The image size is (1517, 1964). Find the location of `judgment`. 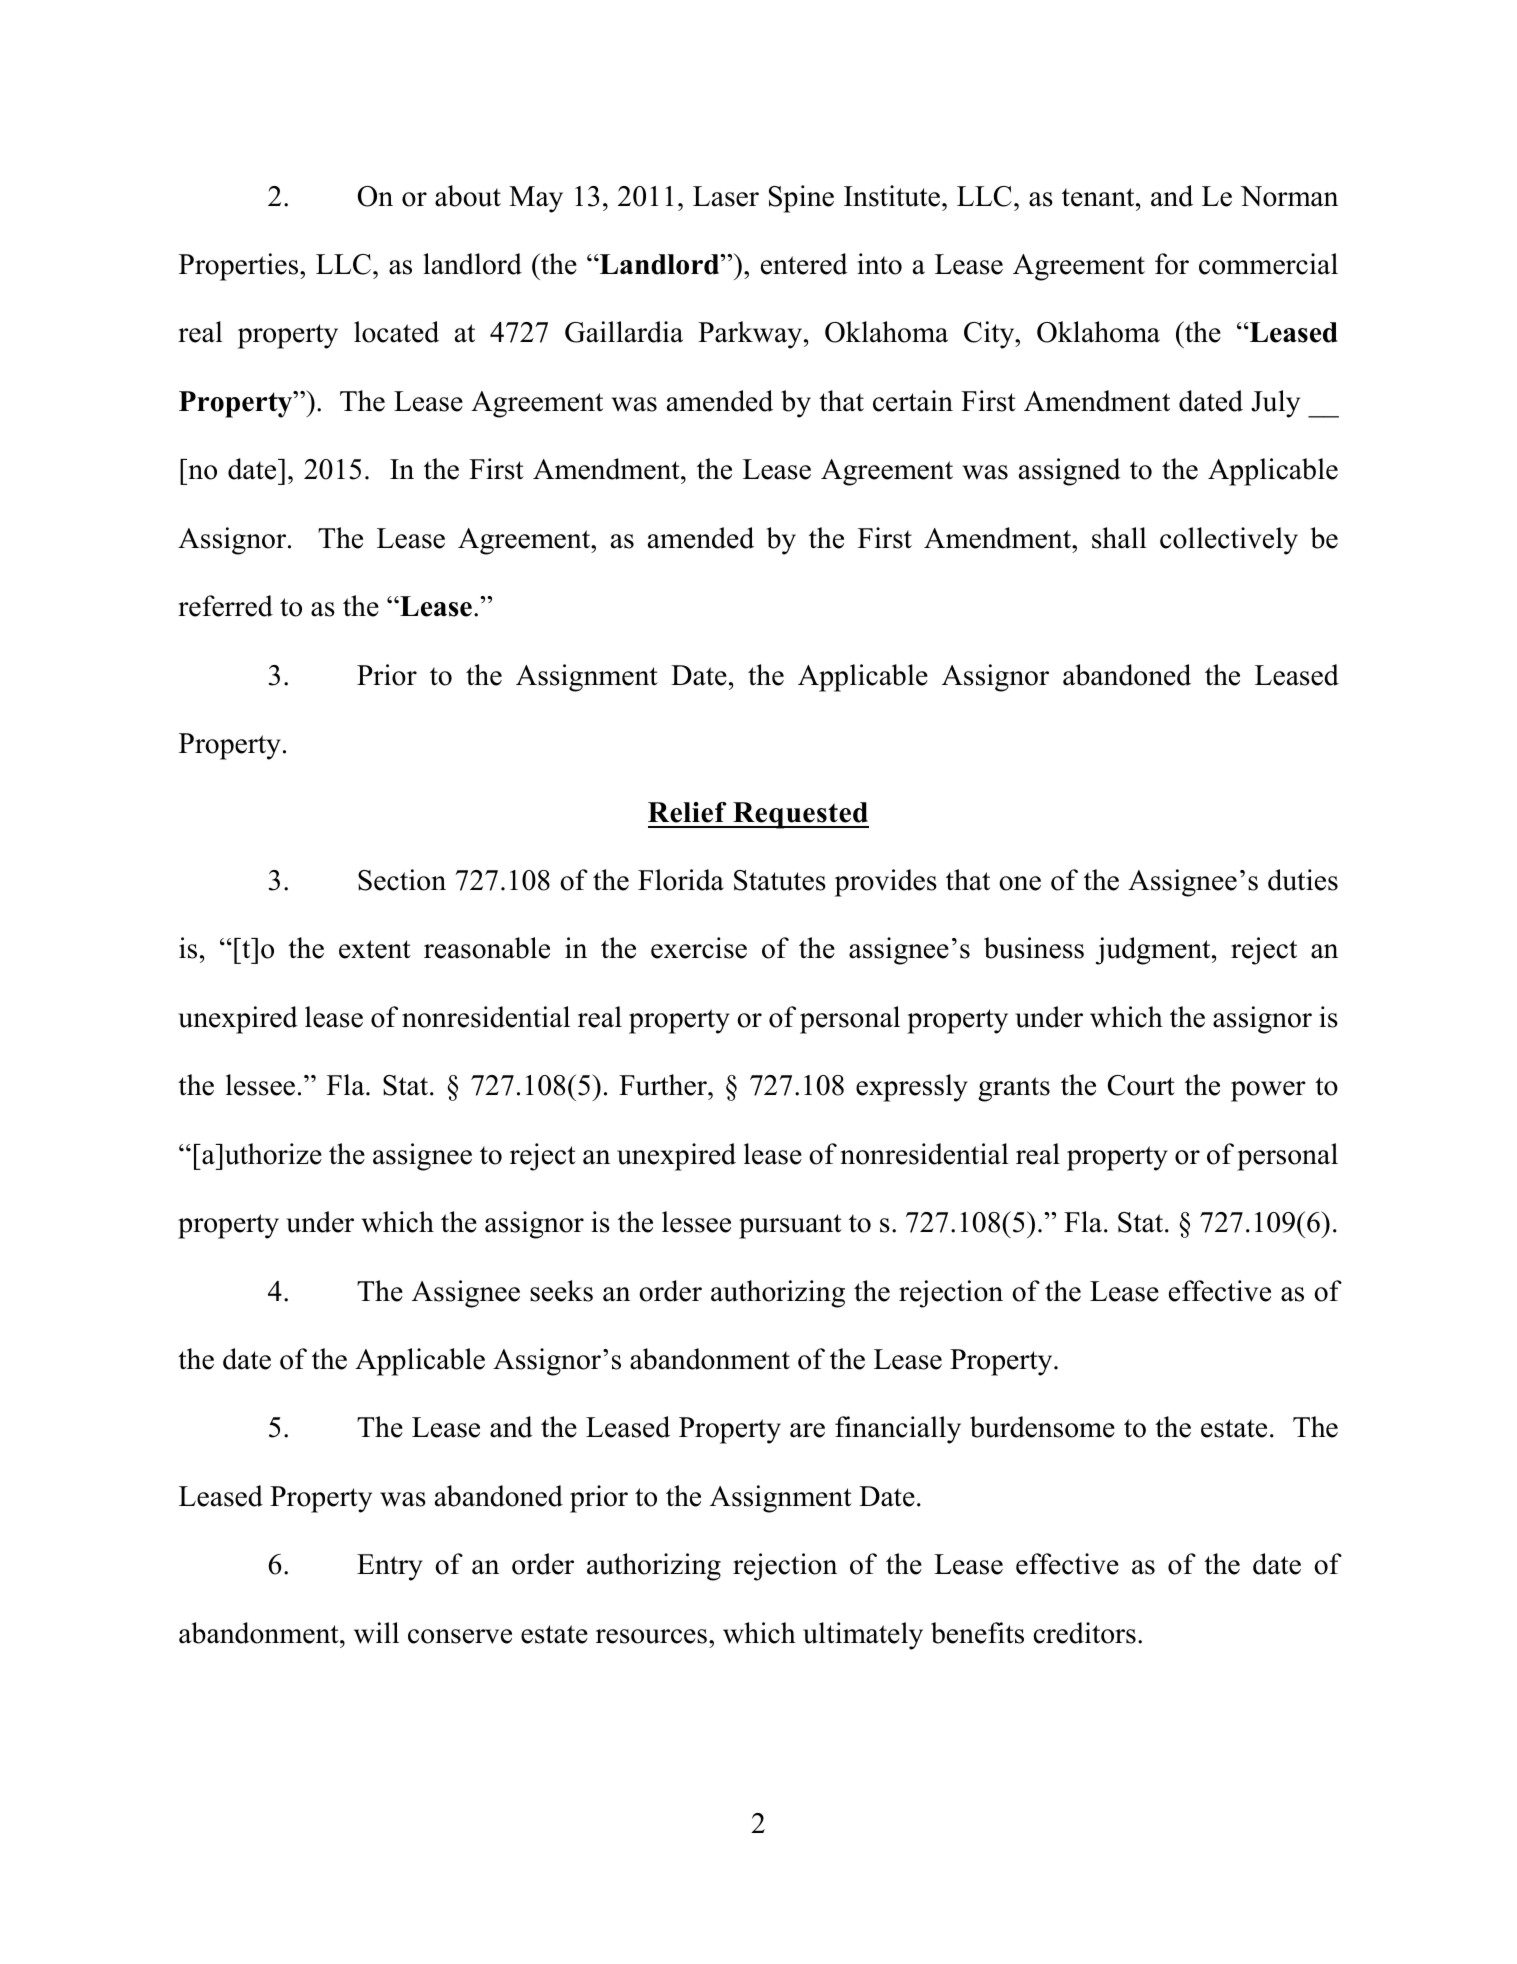

judgment is located at coordinates (1154, 951).
